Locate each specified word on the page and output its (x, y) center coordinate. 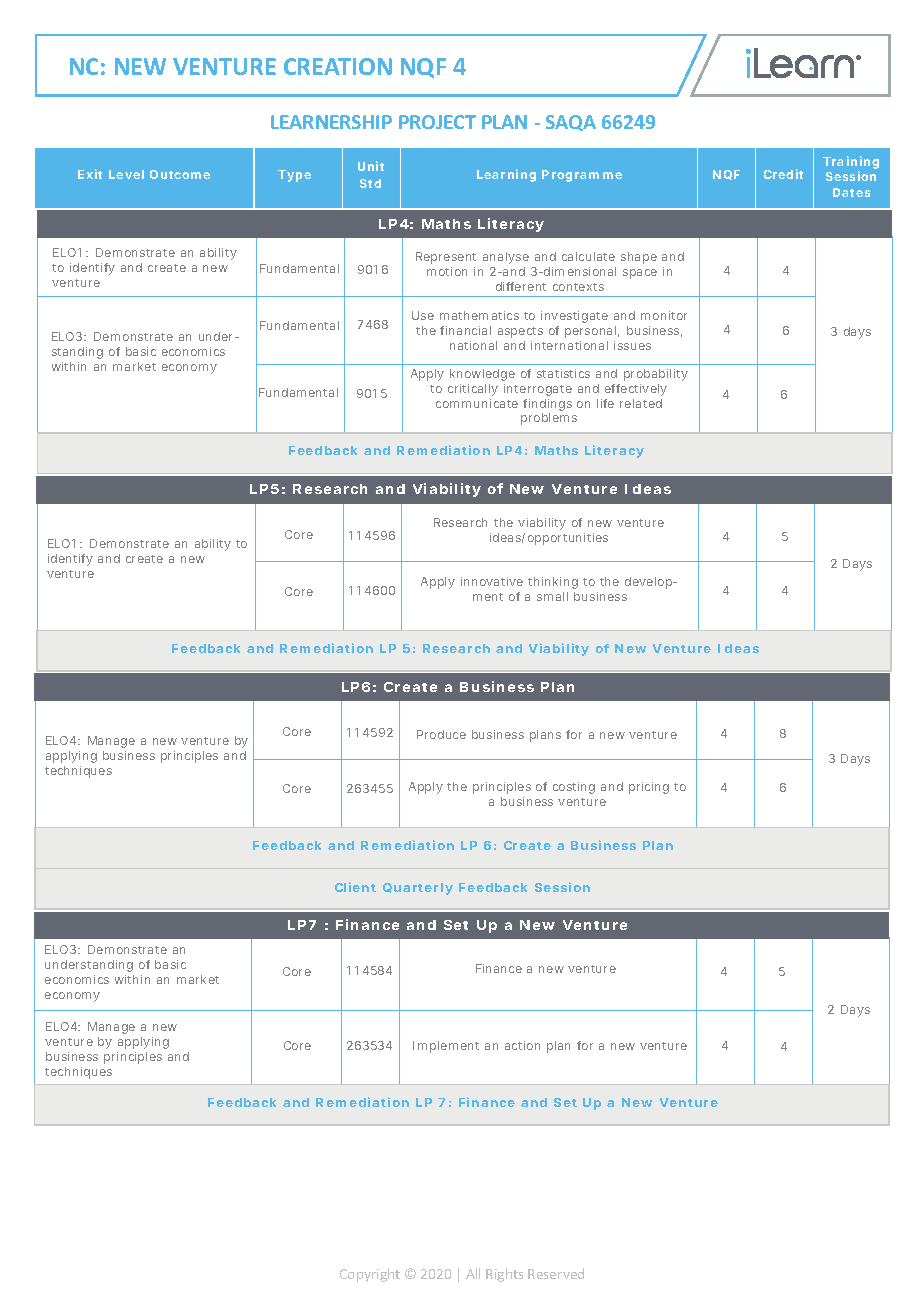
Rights (504, 1275)
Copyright (370, 1275)
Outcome (180, 174)
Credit (783, 174)
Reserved (556, 1273)
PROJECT (437, 122)
